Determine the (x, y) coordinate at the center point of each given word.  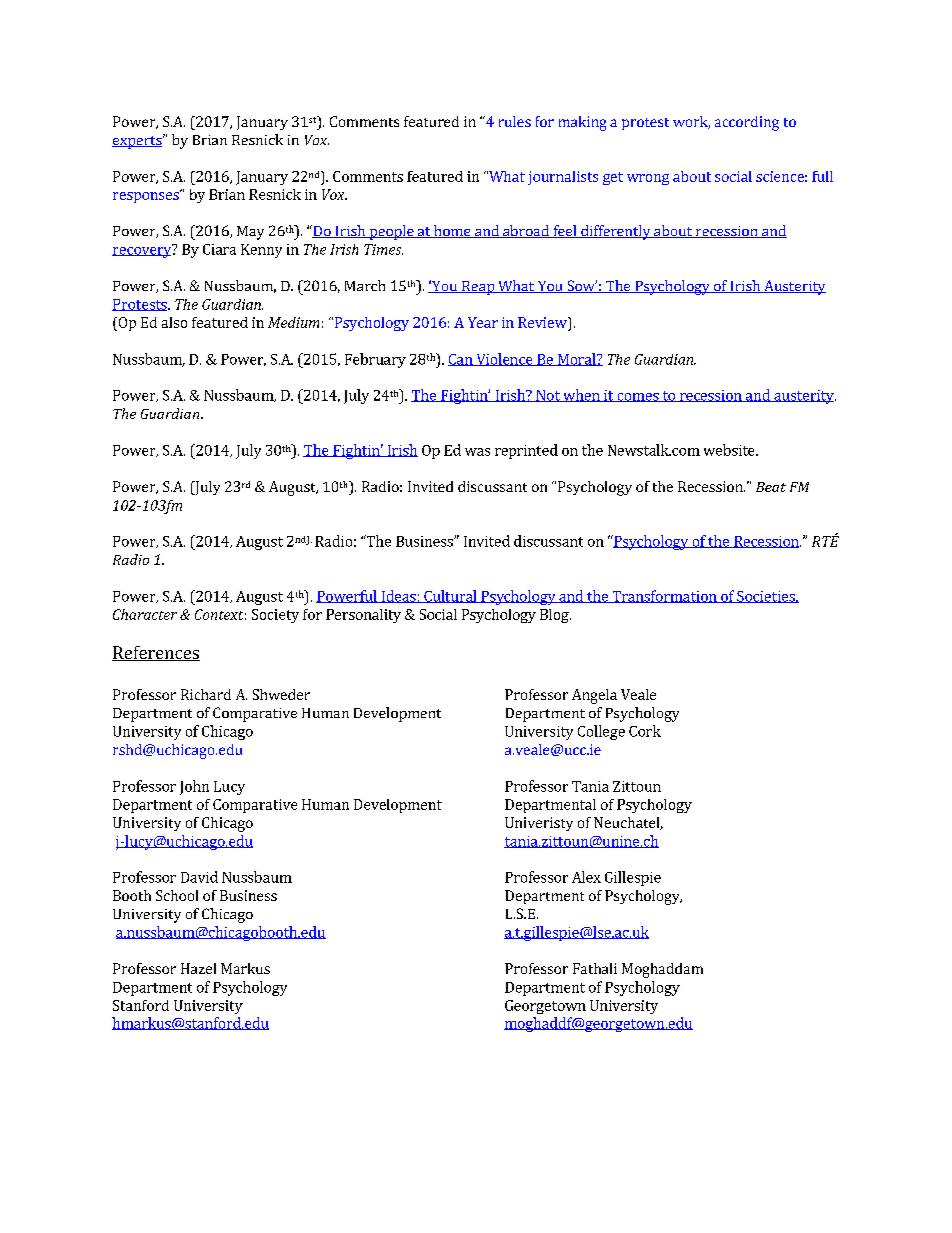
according (747, 123)
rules (515, 121)
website (730, 450)
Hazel (198, 968)
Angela (594, 696)
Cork (645, 731)
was (477, 452)
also (174, 322)
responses (147, 196)
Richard (206, 694)
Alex (586, 877)
